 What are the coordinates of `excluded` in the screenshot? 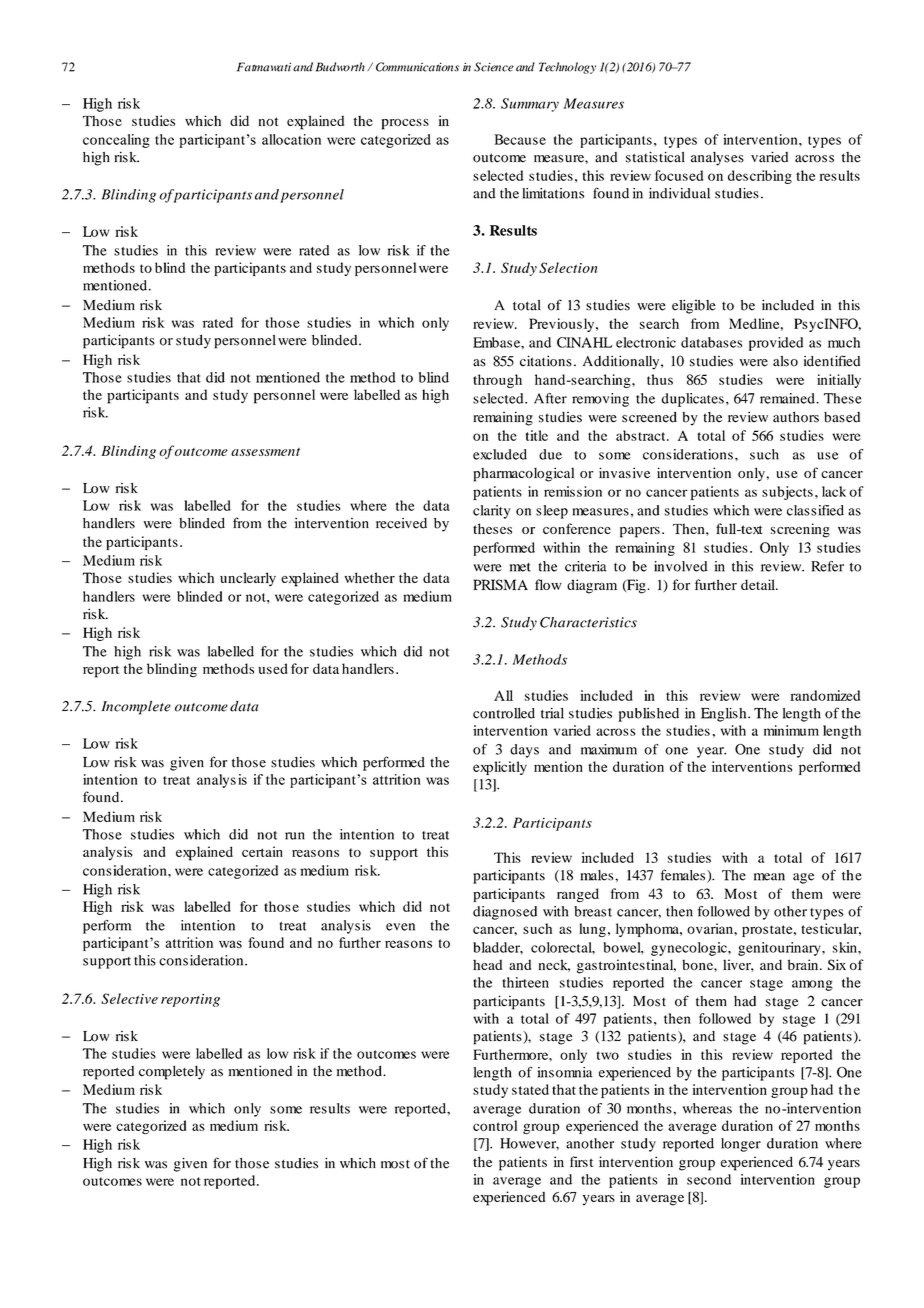 It's located at (500, 454).
